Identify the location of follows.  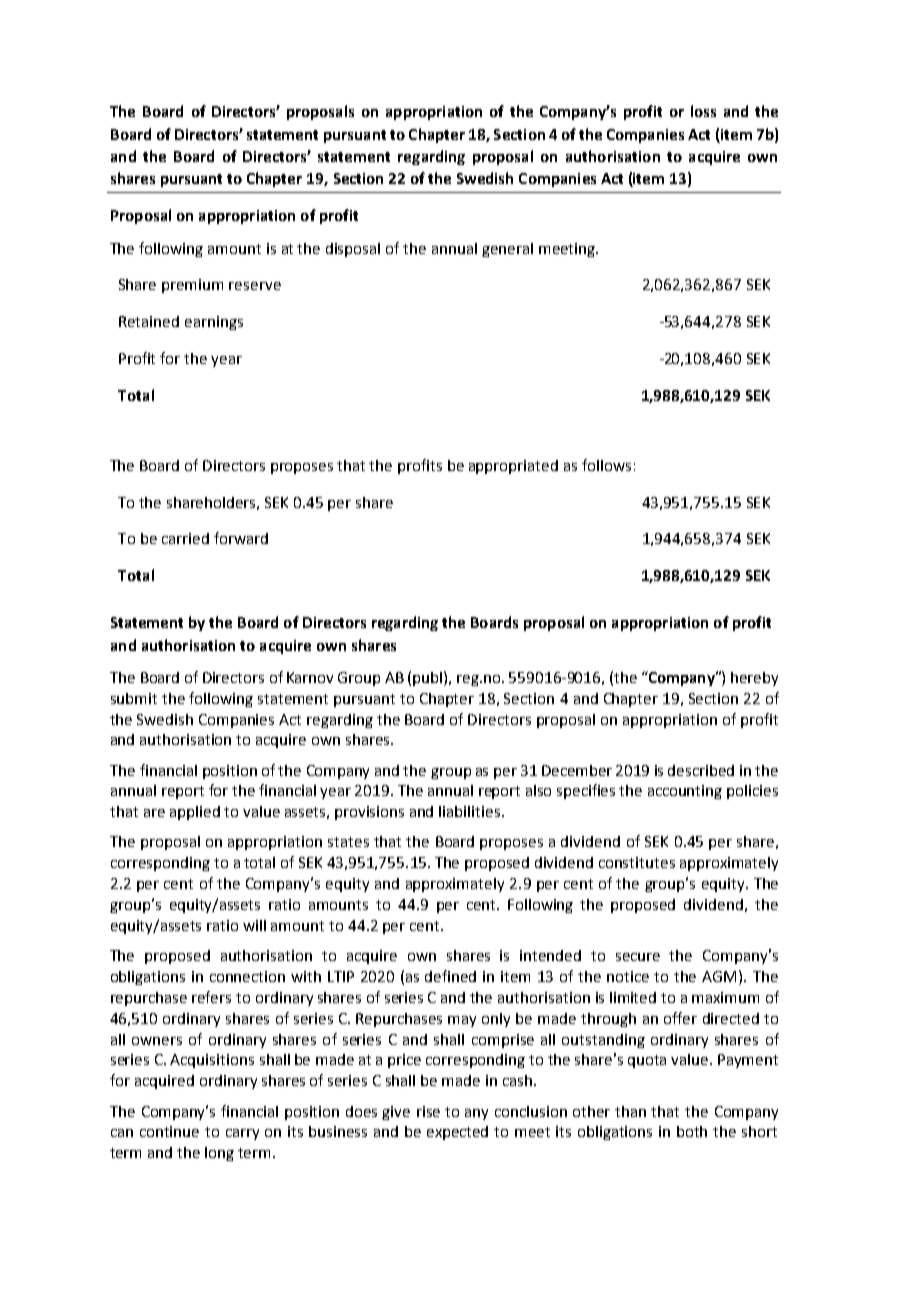
(606, 465).
